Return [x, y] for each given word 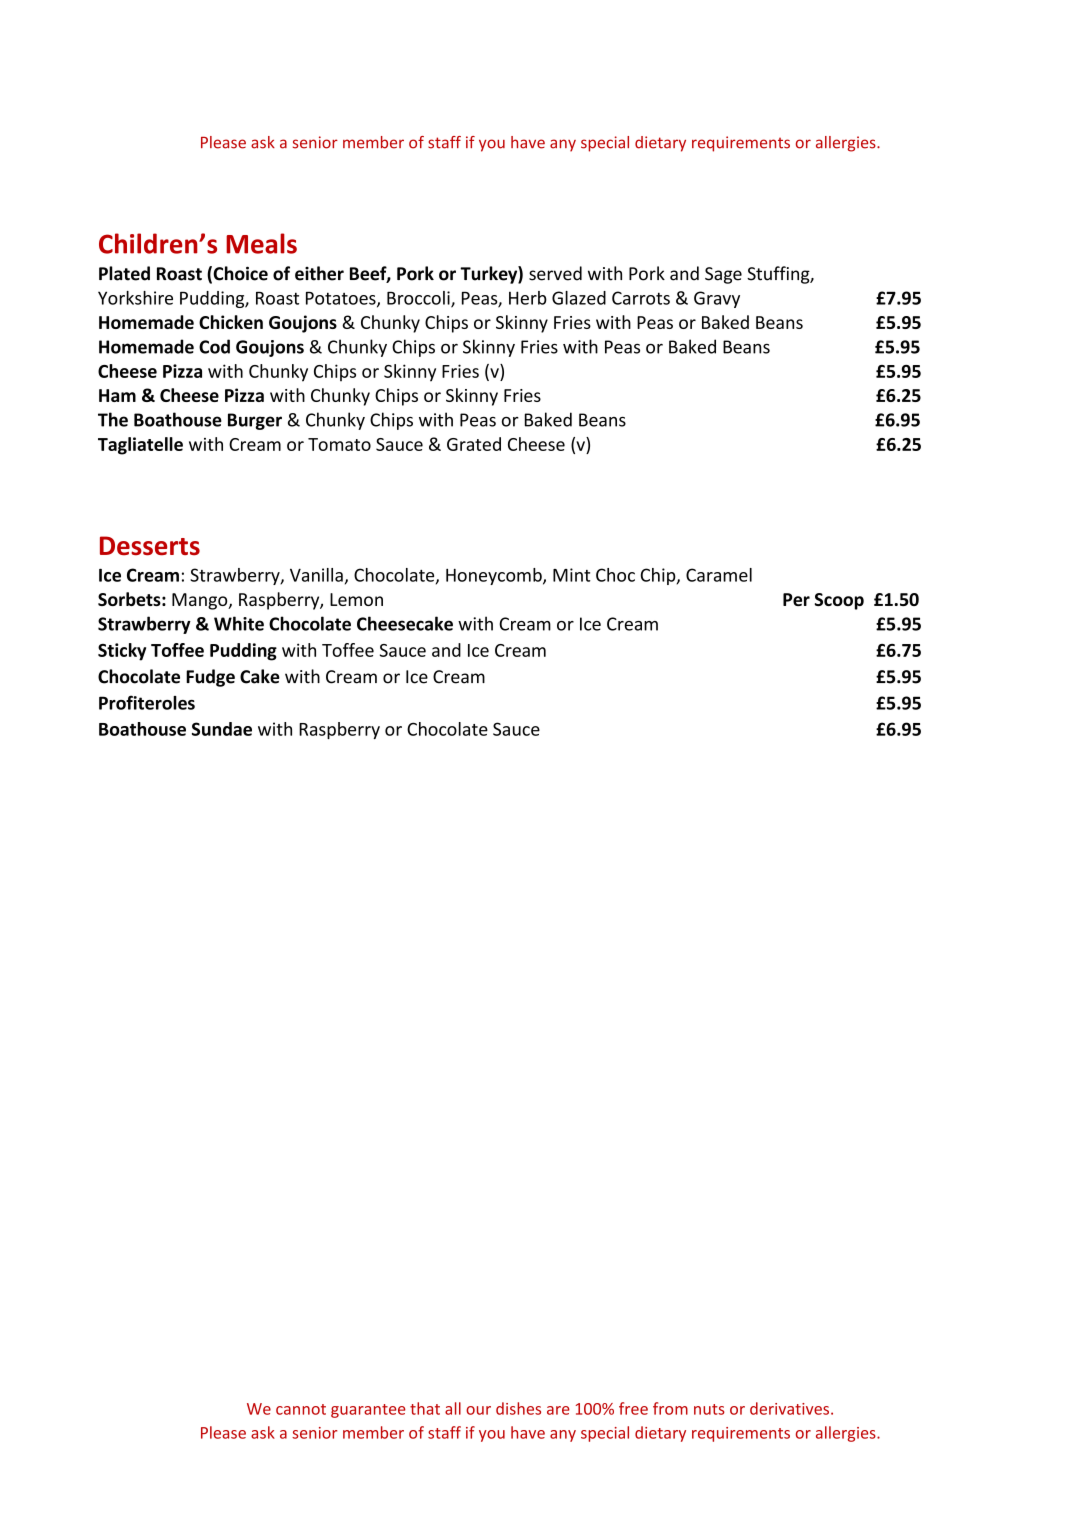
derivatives [791, 1408]
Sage [723, 275]
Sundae [222, 729]
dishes [518, 1408]
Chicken [231, 322]
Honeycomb [495, 576]
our [478, 1410]
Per [796, 599]
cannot [301, 1409]
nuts [709, 1409]
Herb [528, 298]
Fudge [210, 678]
